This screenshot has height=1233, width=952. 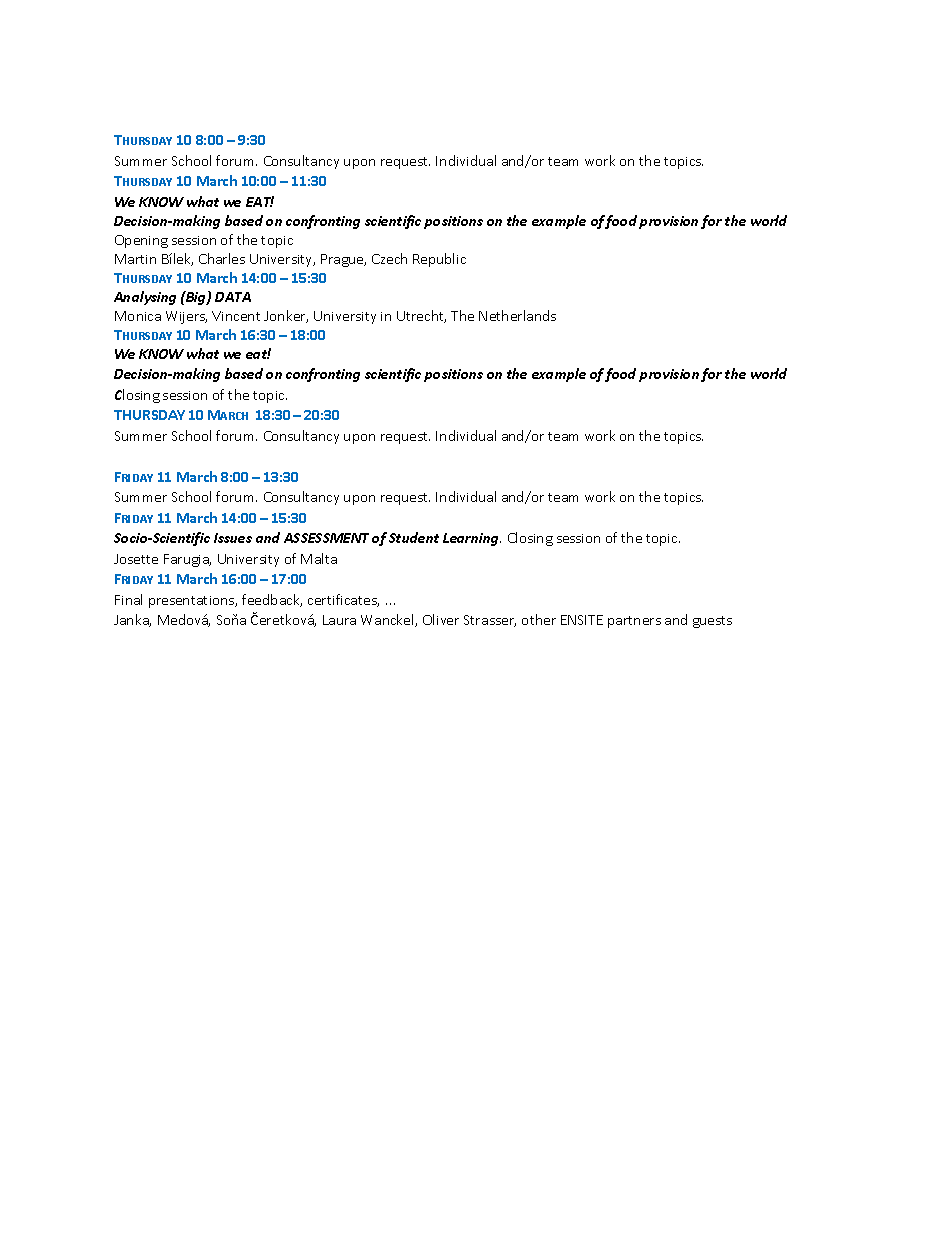 What do you see at coordinates (222, 258) in the screenshot?
I see `Charles` at bounding box center [222, 258].
